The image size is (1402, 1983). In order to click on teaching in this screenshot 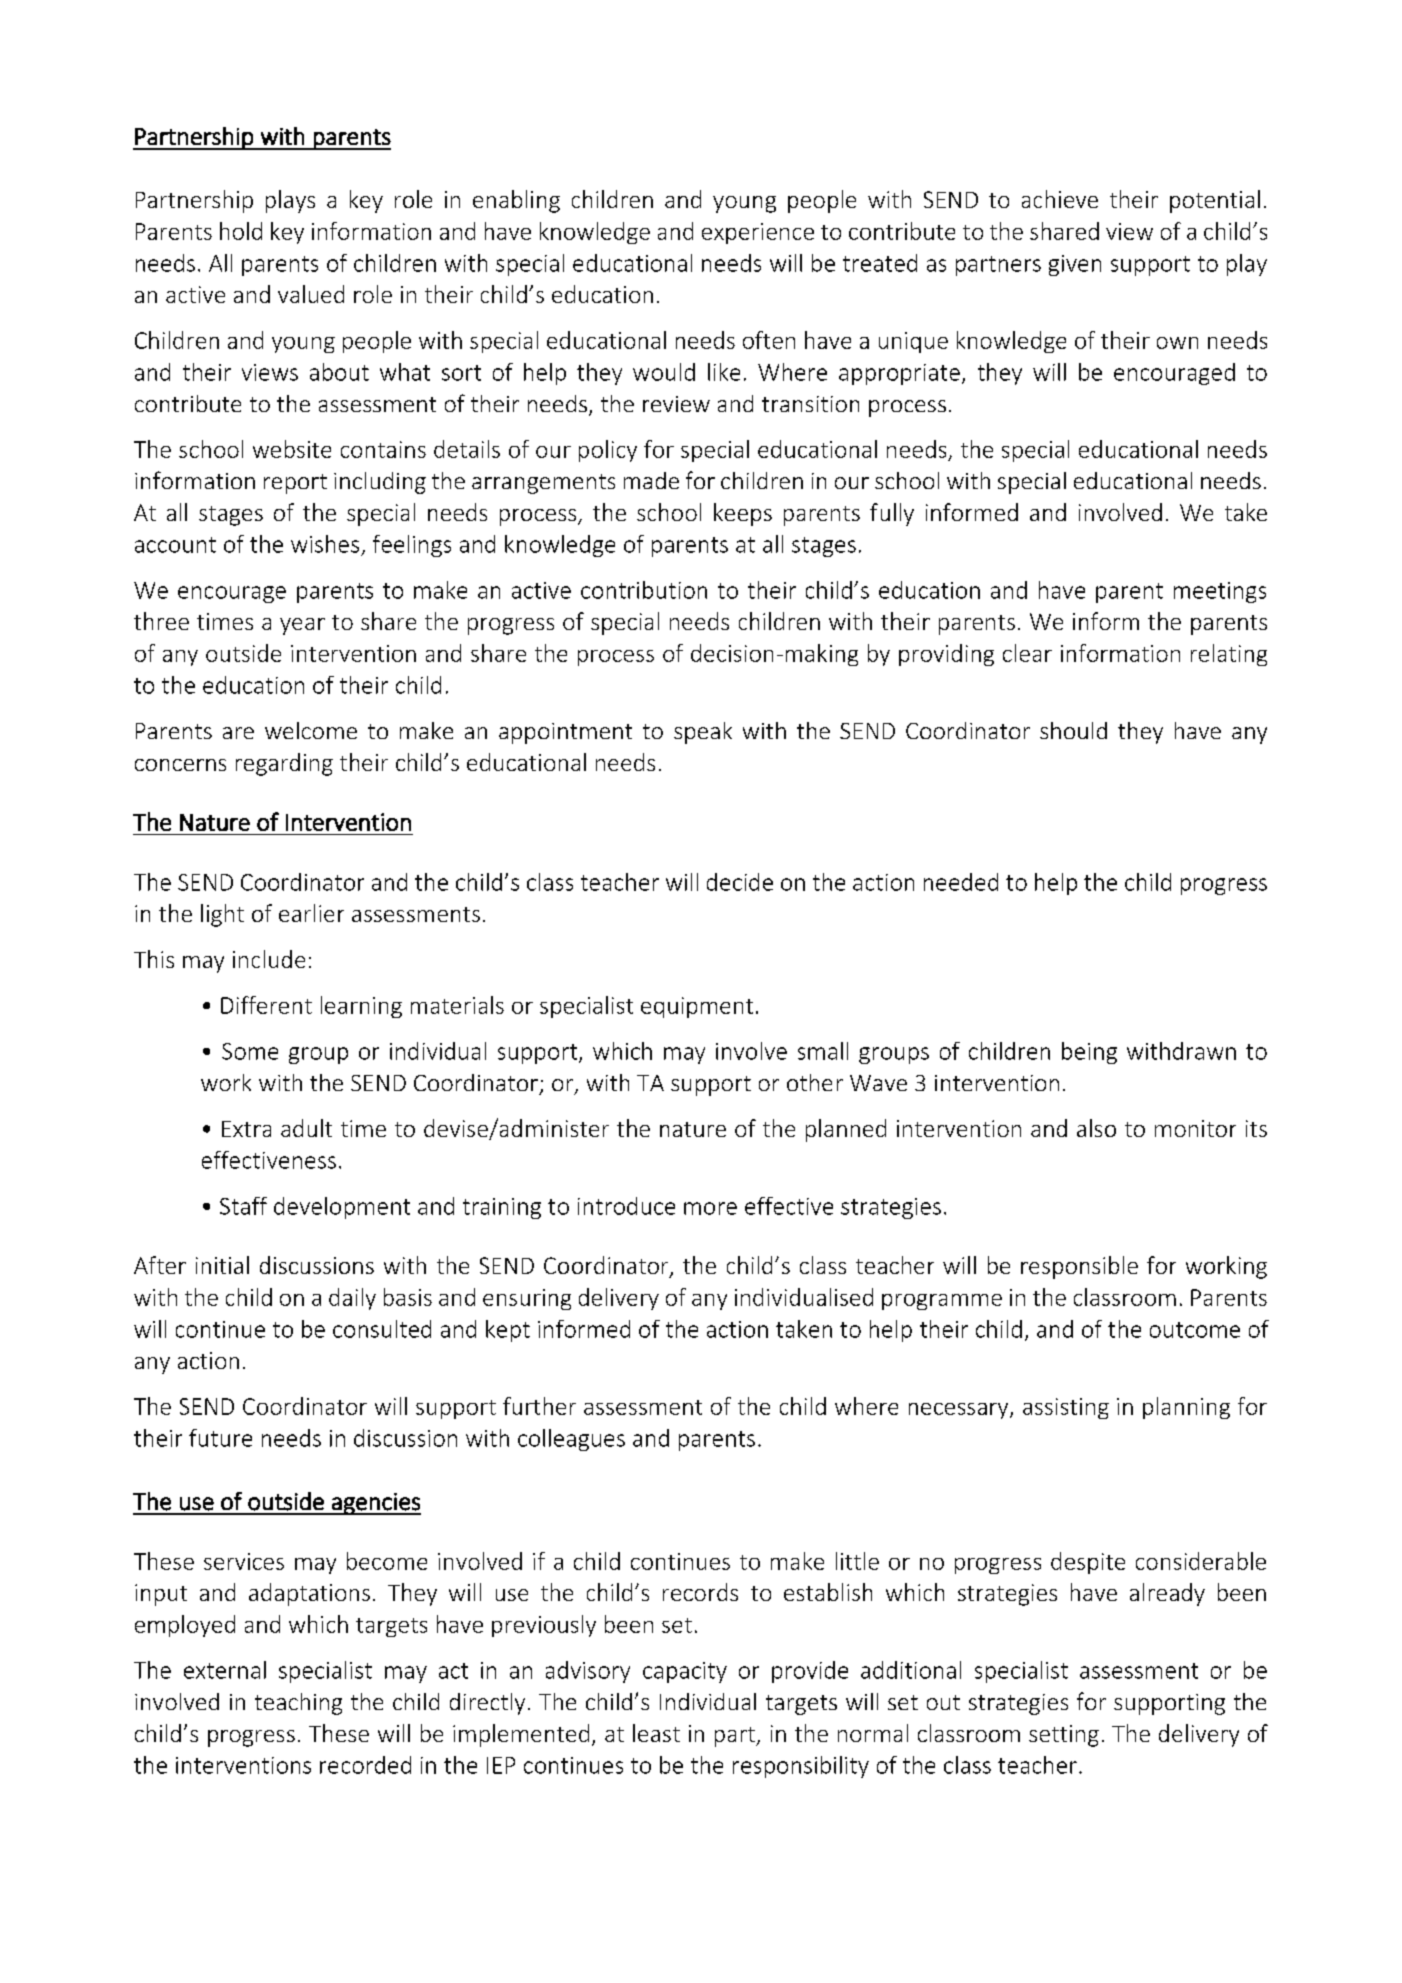, I will do `click(298, 1704)`.
